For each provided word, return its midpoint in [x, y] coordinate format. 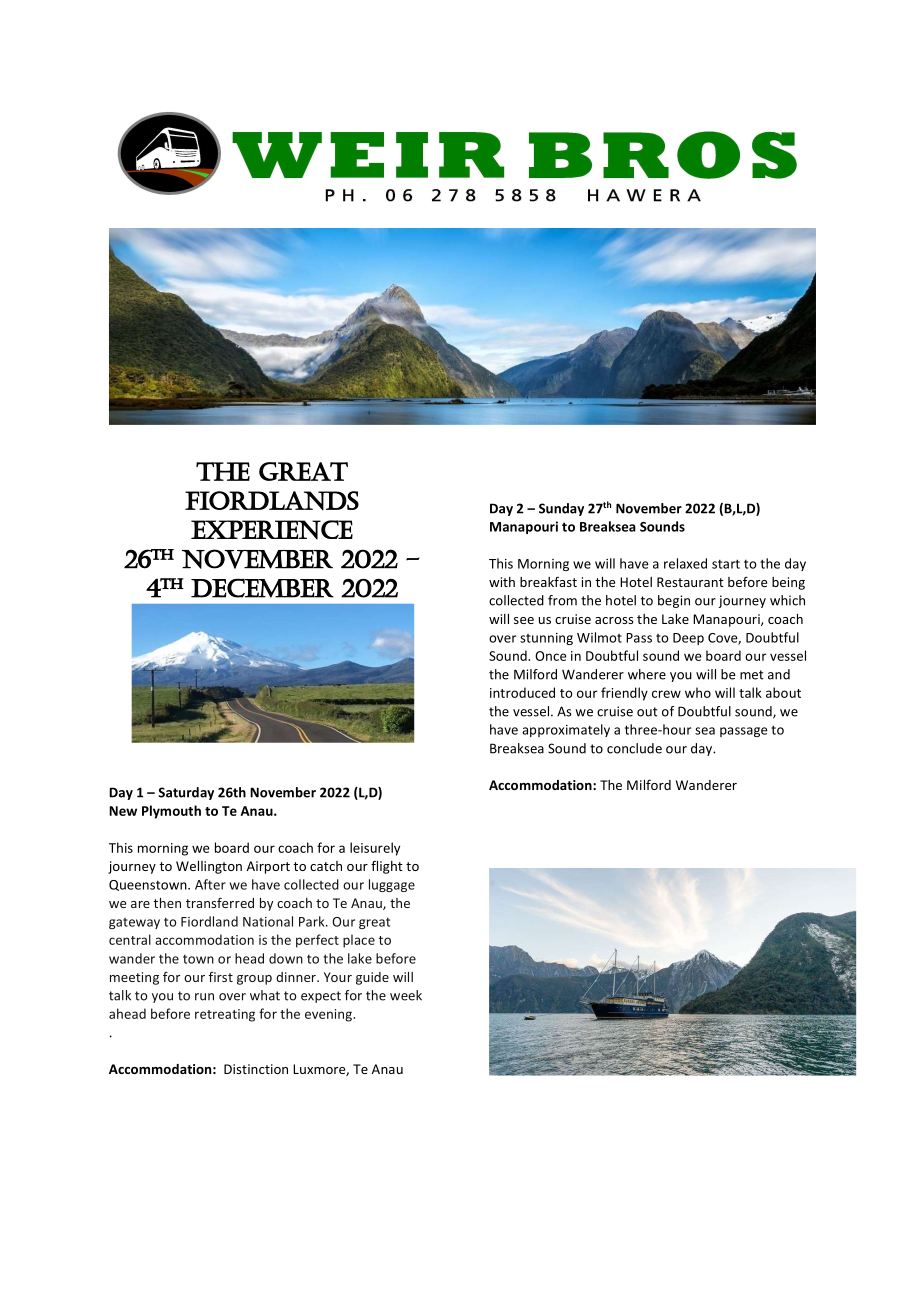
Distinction [256, 1069]
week [406, 995]
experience [272, 530]
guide [372, 978]
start [726, 564]
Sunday [561, 509]
